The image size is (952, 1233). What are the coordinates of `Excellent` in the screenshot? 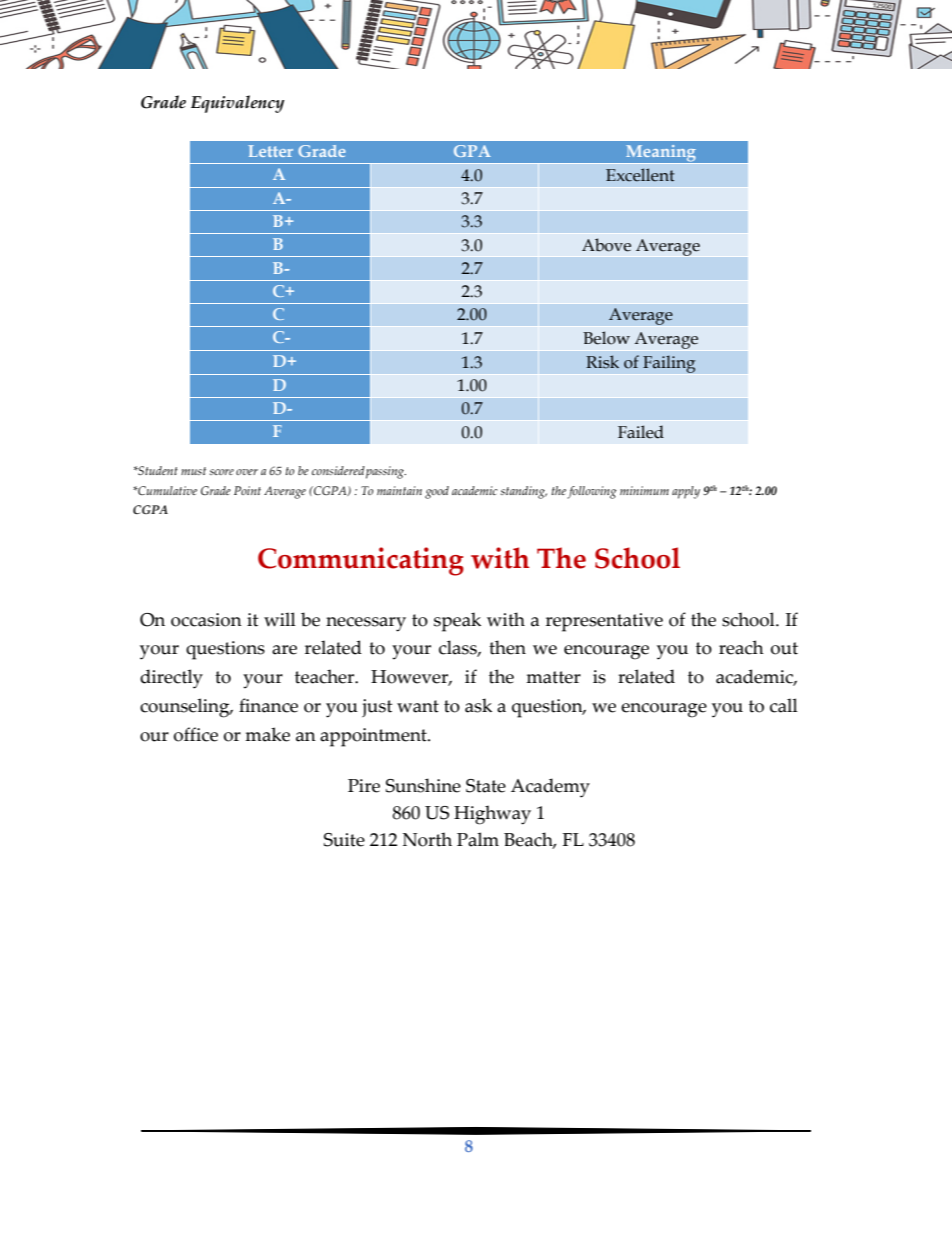 It's located at (640, 175).
